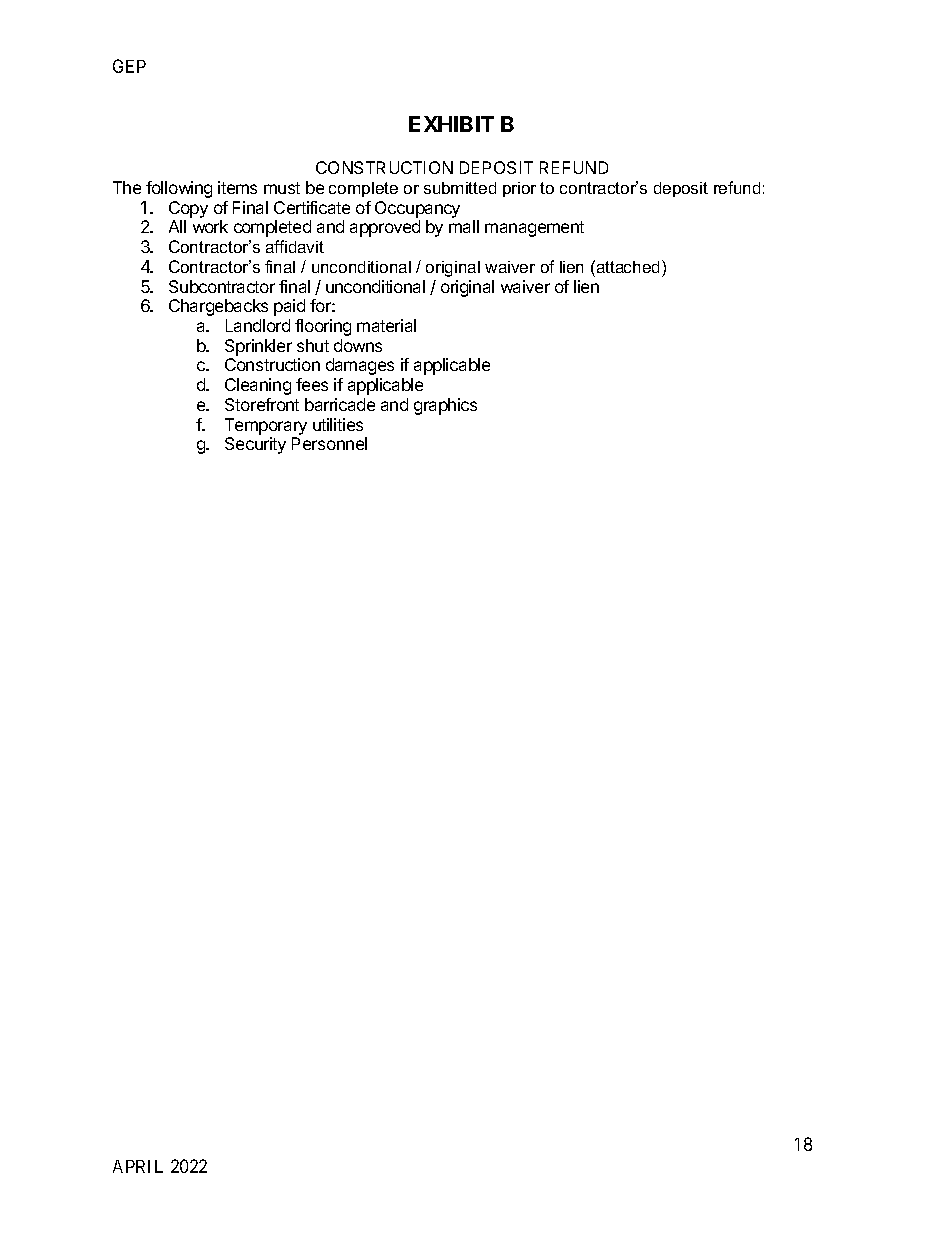 This page has height=1233, width=952. Describe the element at coordinates (338, 424) in the page. I see `utilities` at that location.
